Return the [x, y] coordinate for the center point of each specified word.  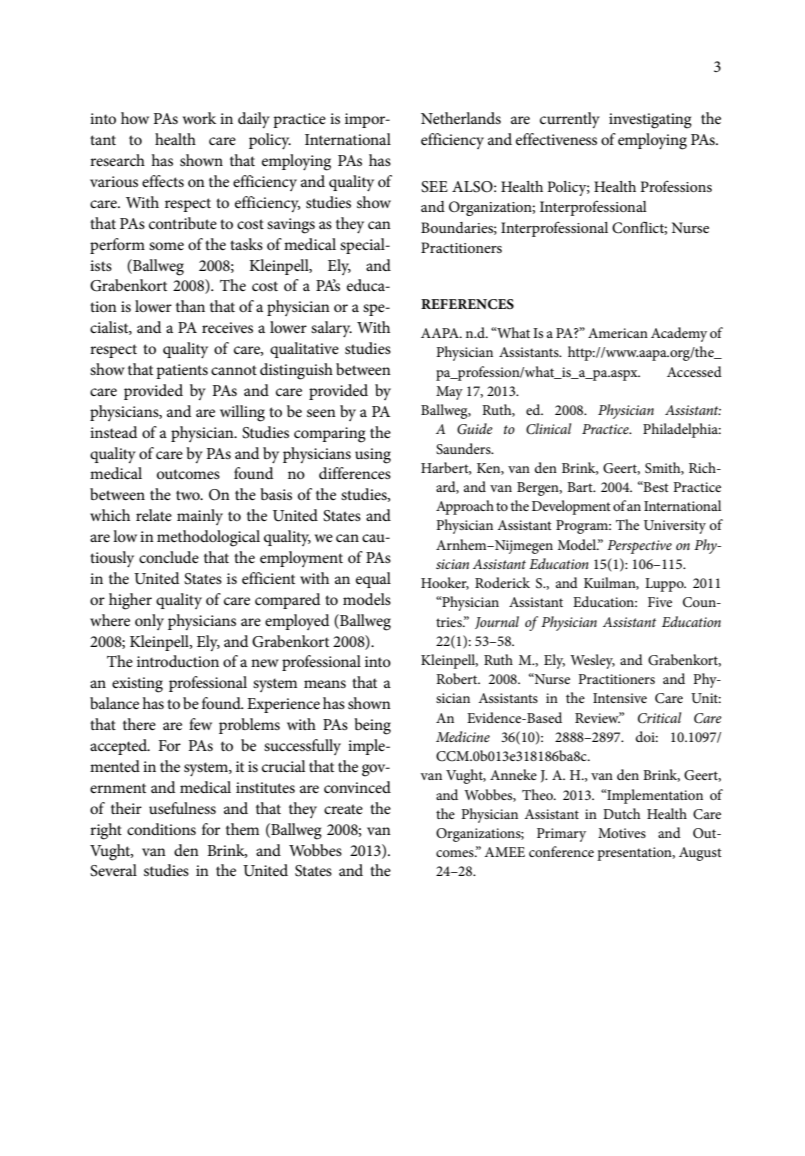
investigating [650, 121]
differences [355, 473]
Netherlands [461, 118]
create [343, 809]
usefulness [182, 808]
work [199, 118]
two [189, 495]
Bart [581, 487]
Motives [622, 833]
